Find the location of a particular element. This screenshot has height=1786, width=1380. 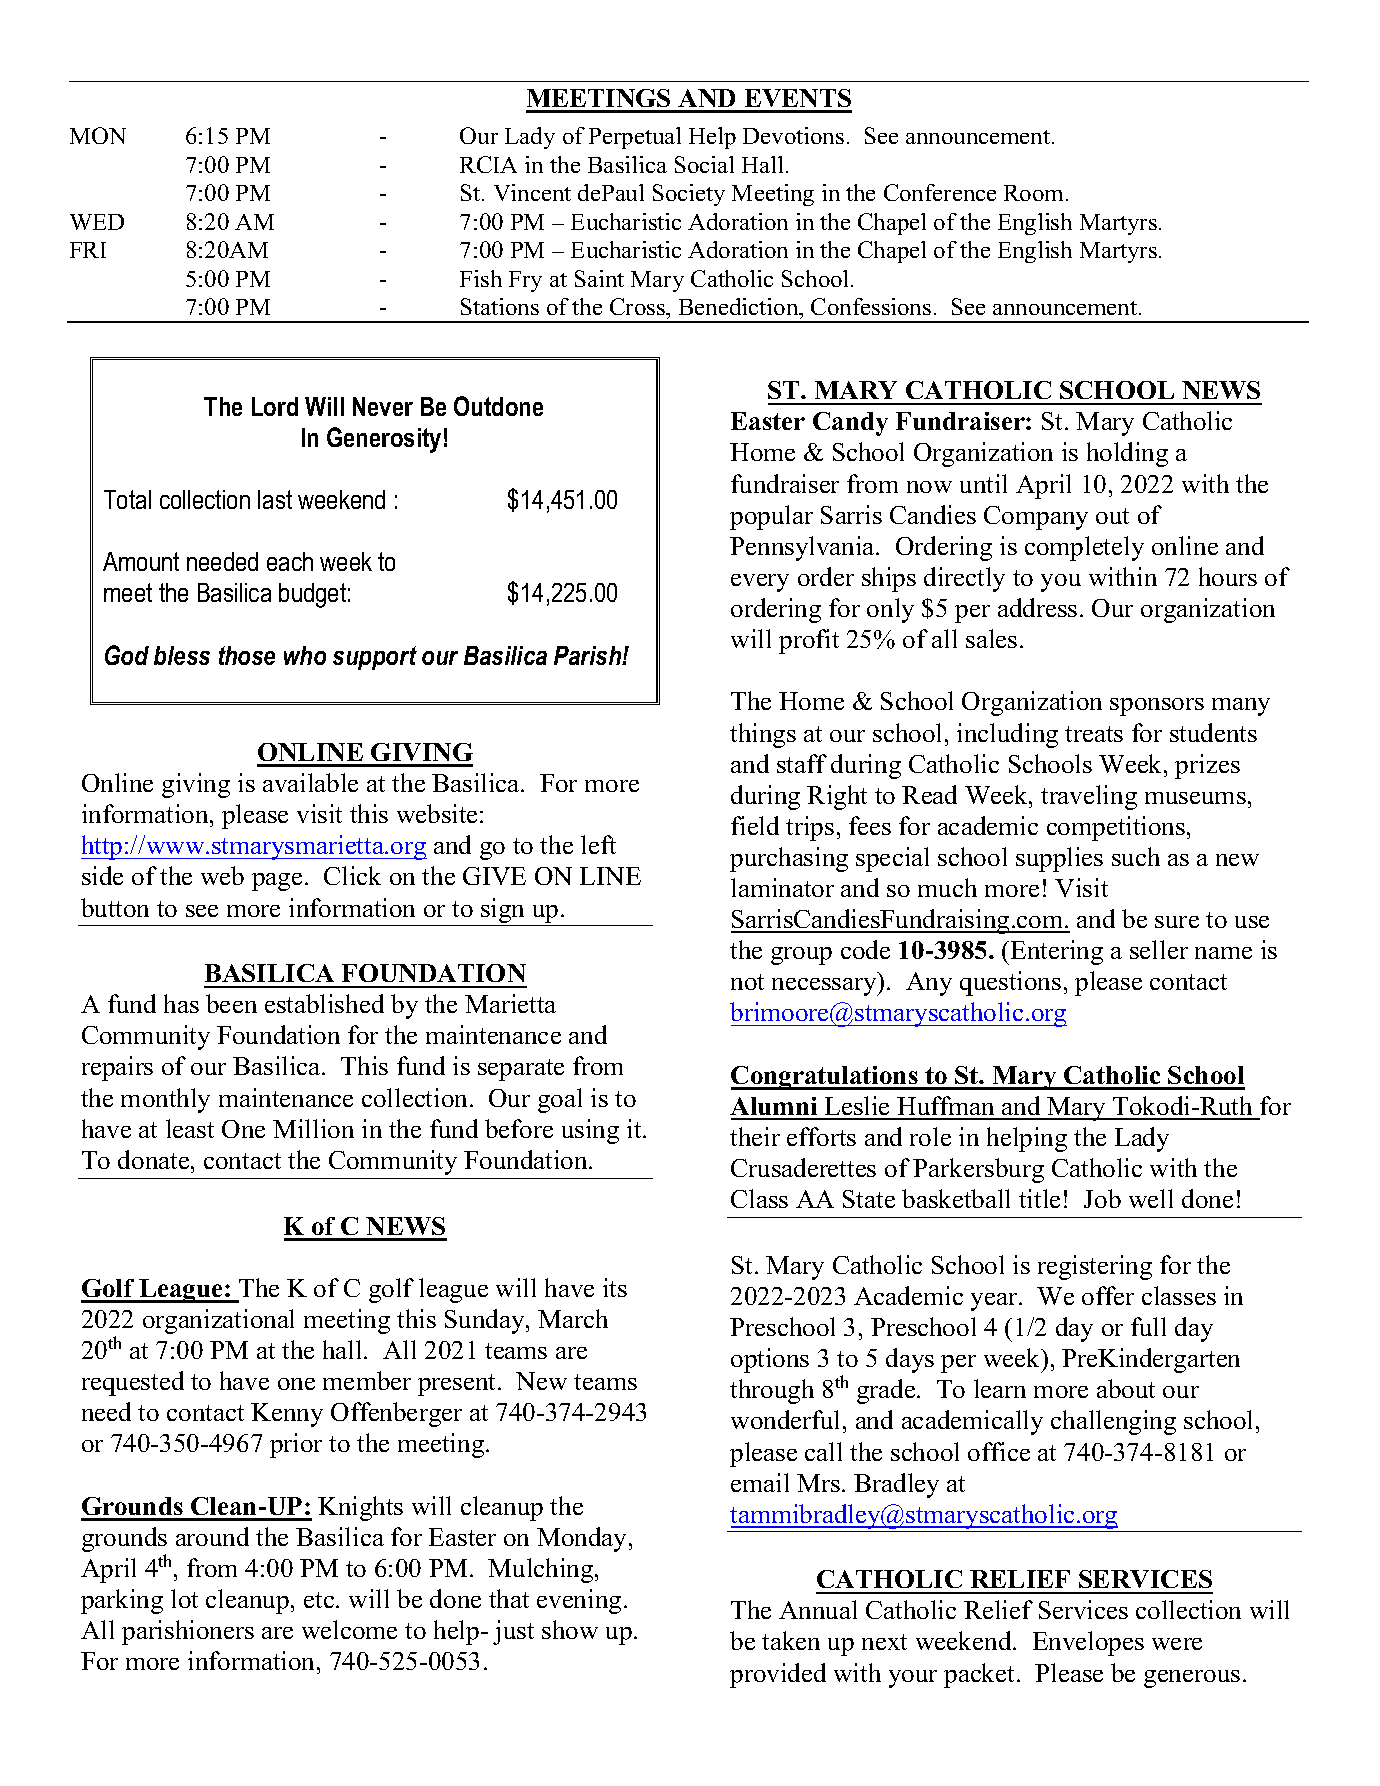

left is located at coordinates (598, 844).
